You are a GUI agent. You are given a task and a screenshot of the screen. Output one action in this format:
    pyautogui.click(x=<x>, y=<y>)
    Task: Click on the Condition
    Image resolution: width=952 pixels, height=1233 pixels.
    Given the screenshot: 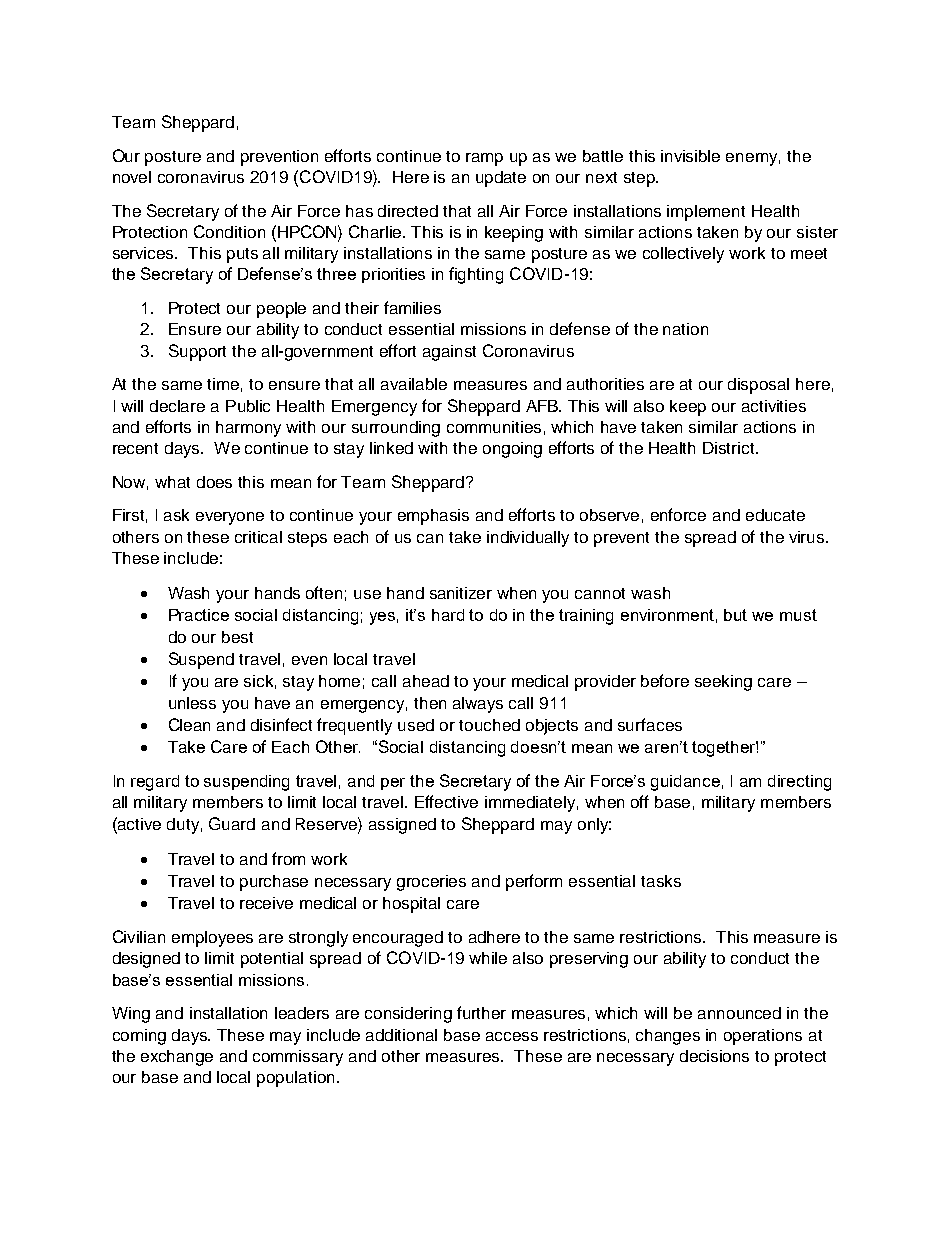 What is the action you would take?
    pyautogui.click(x=229, y=231)
